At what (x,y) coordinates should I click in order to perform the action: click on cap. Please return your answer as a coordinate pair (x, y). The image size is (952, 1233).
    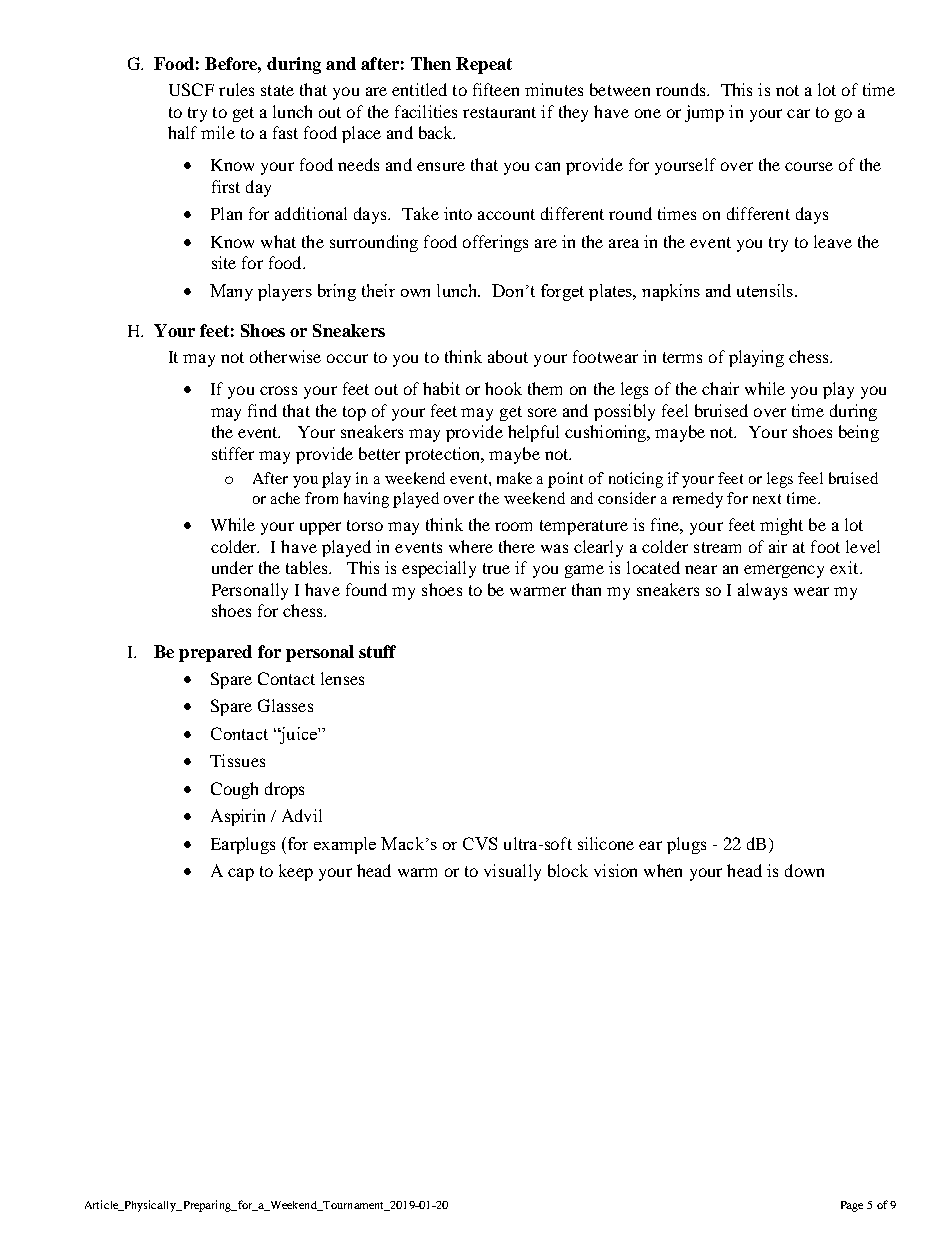
    Looking at the image, I should click on (241, 874).
